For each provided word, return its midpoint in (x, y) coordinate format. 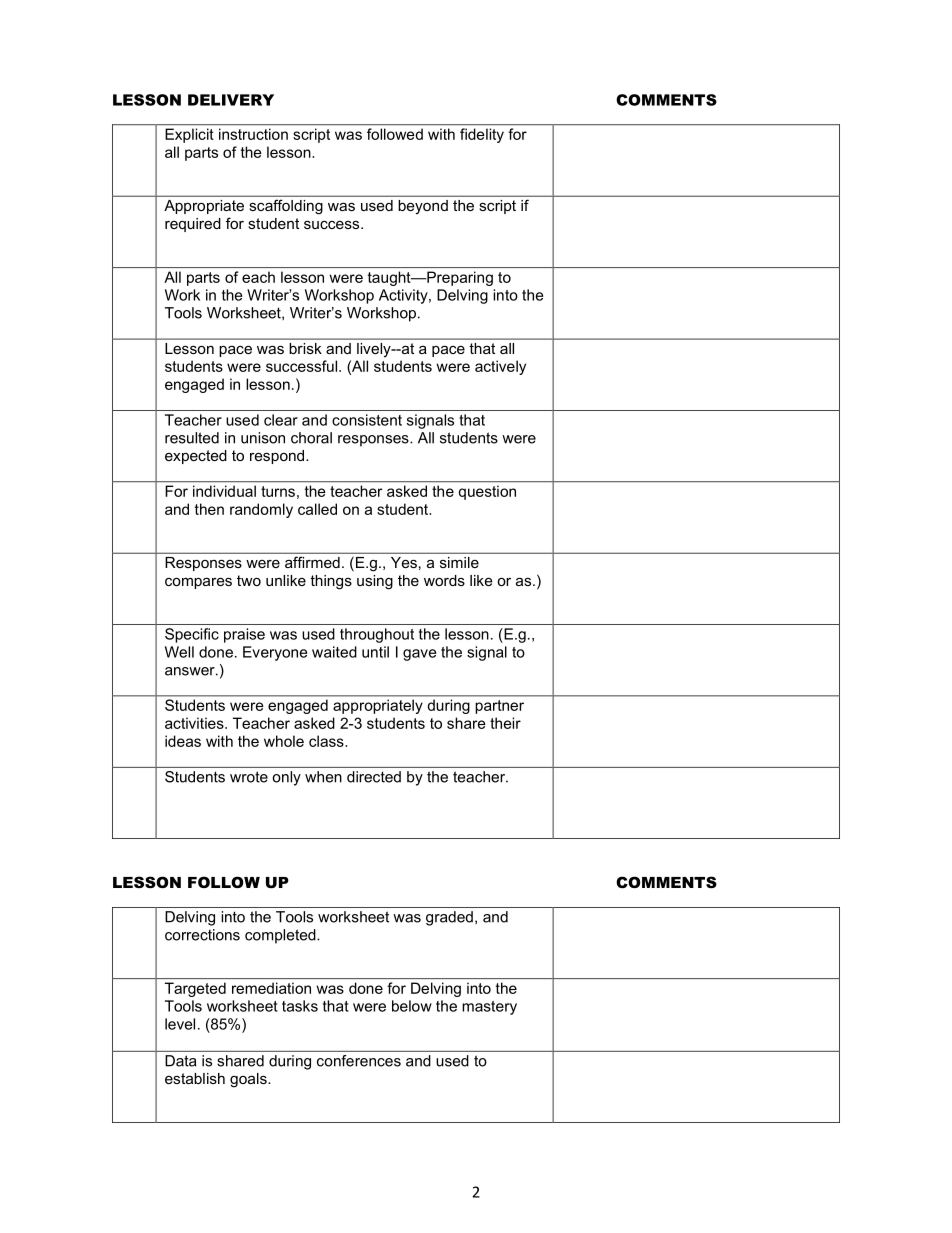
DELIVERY (231, 100)
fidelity (482, 135)
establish (195, 1078)
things (331, 582)
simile (459, 562)
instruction (253, 134)
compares (198, 583)
